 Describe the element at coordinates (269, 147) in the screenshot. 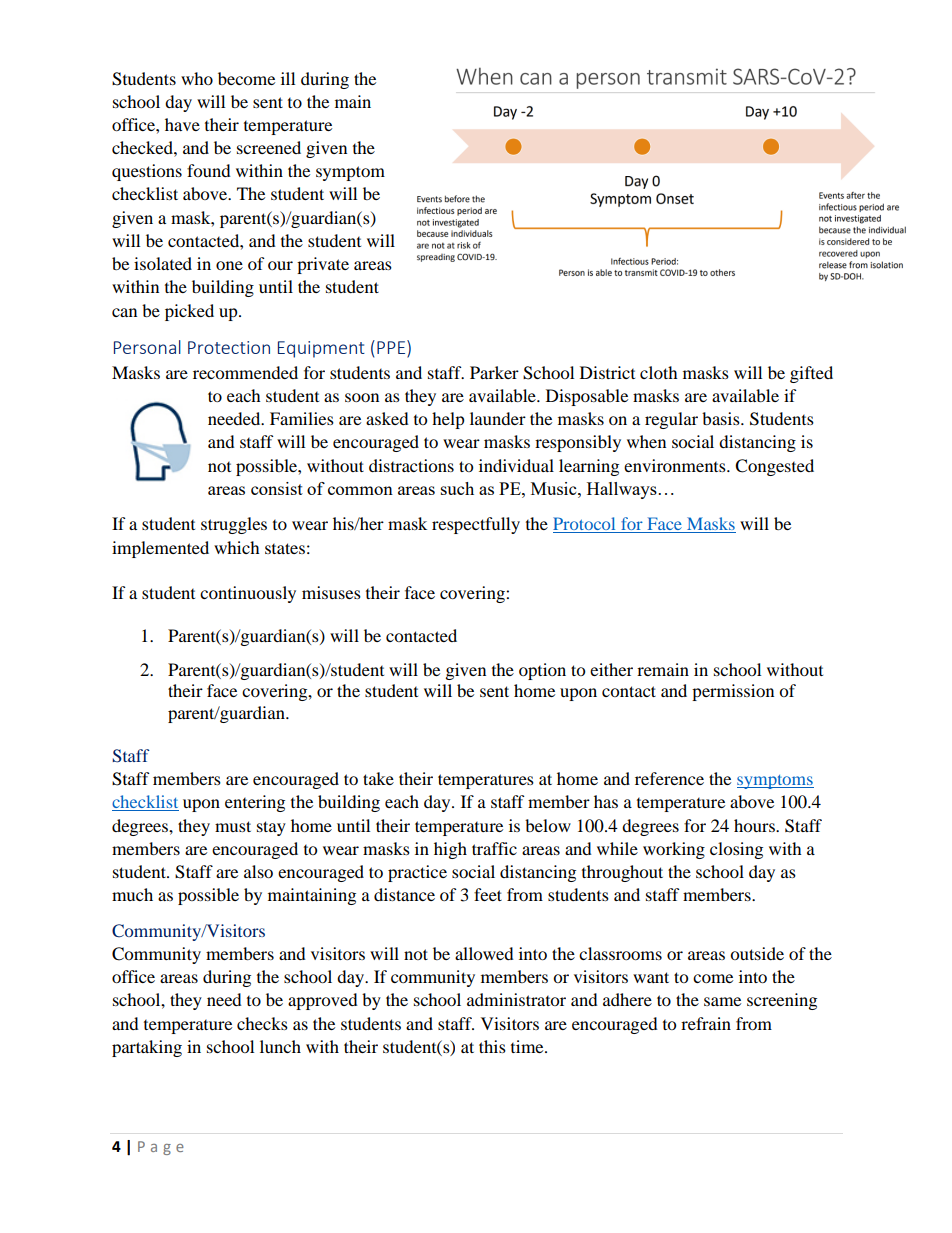

I see `screened` at that location.
